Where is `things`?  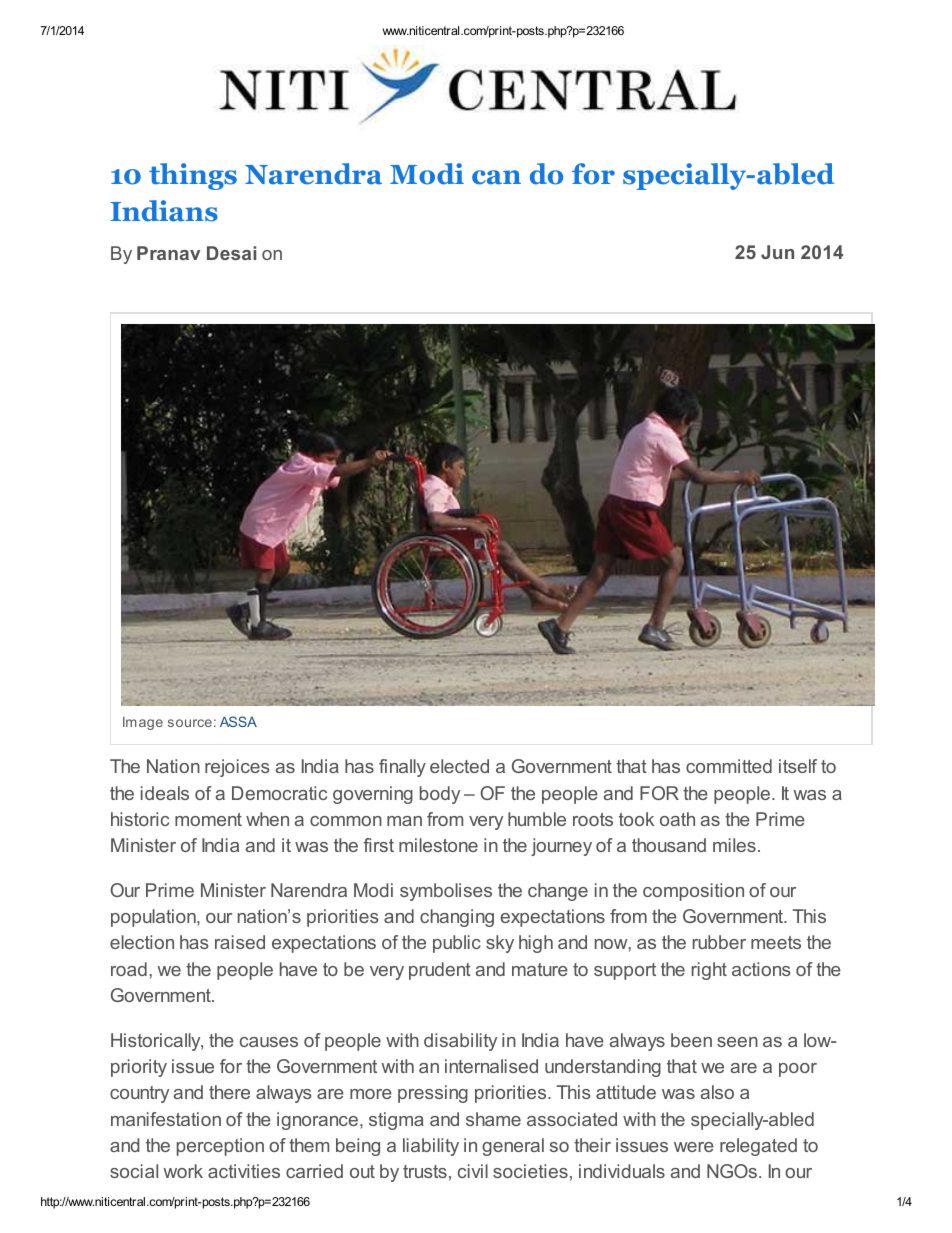 things is located at coordinates (193, 176).
